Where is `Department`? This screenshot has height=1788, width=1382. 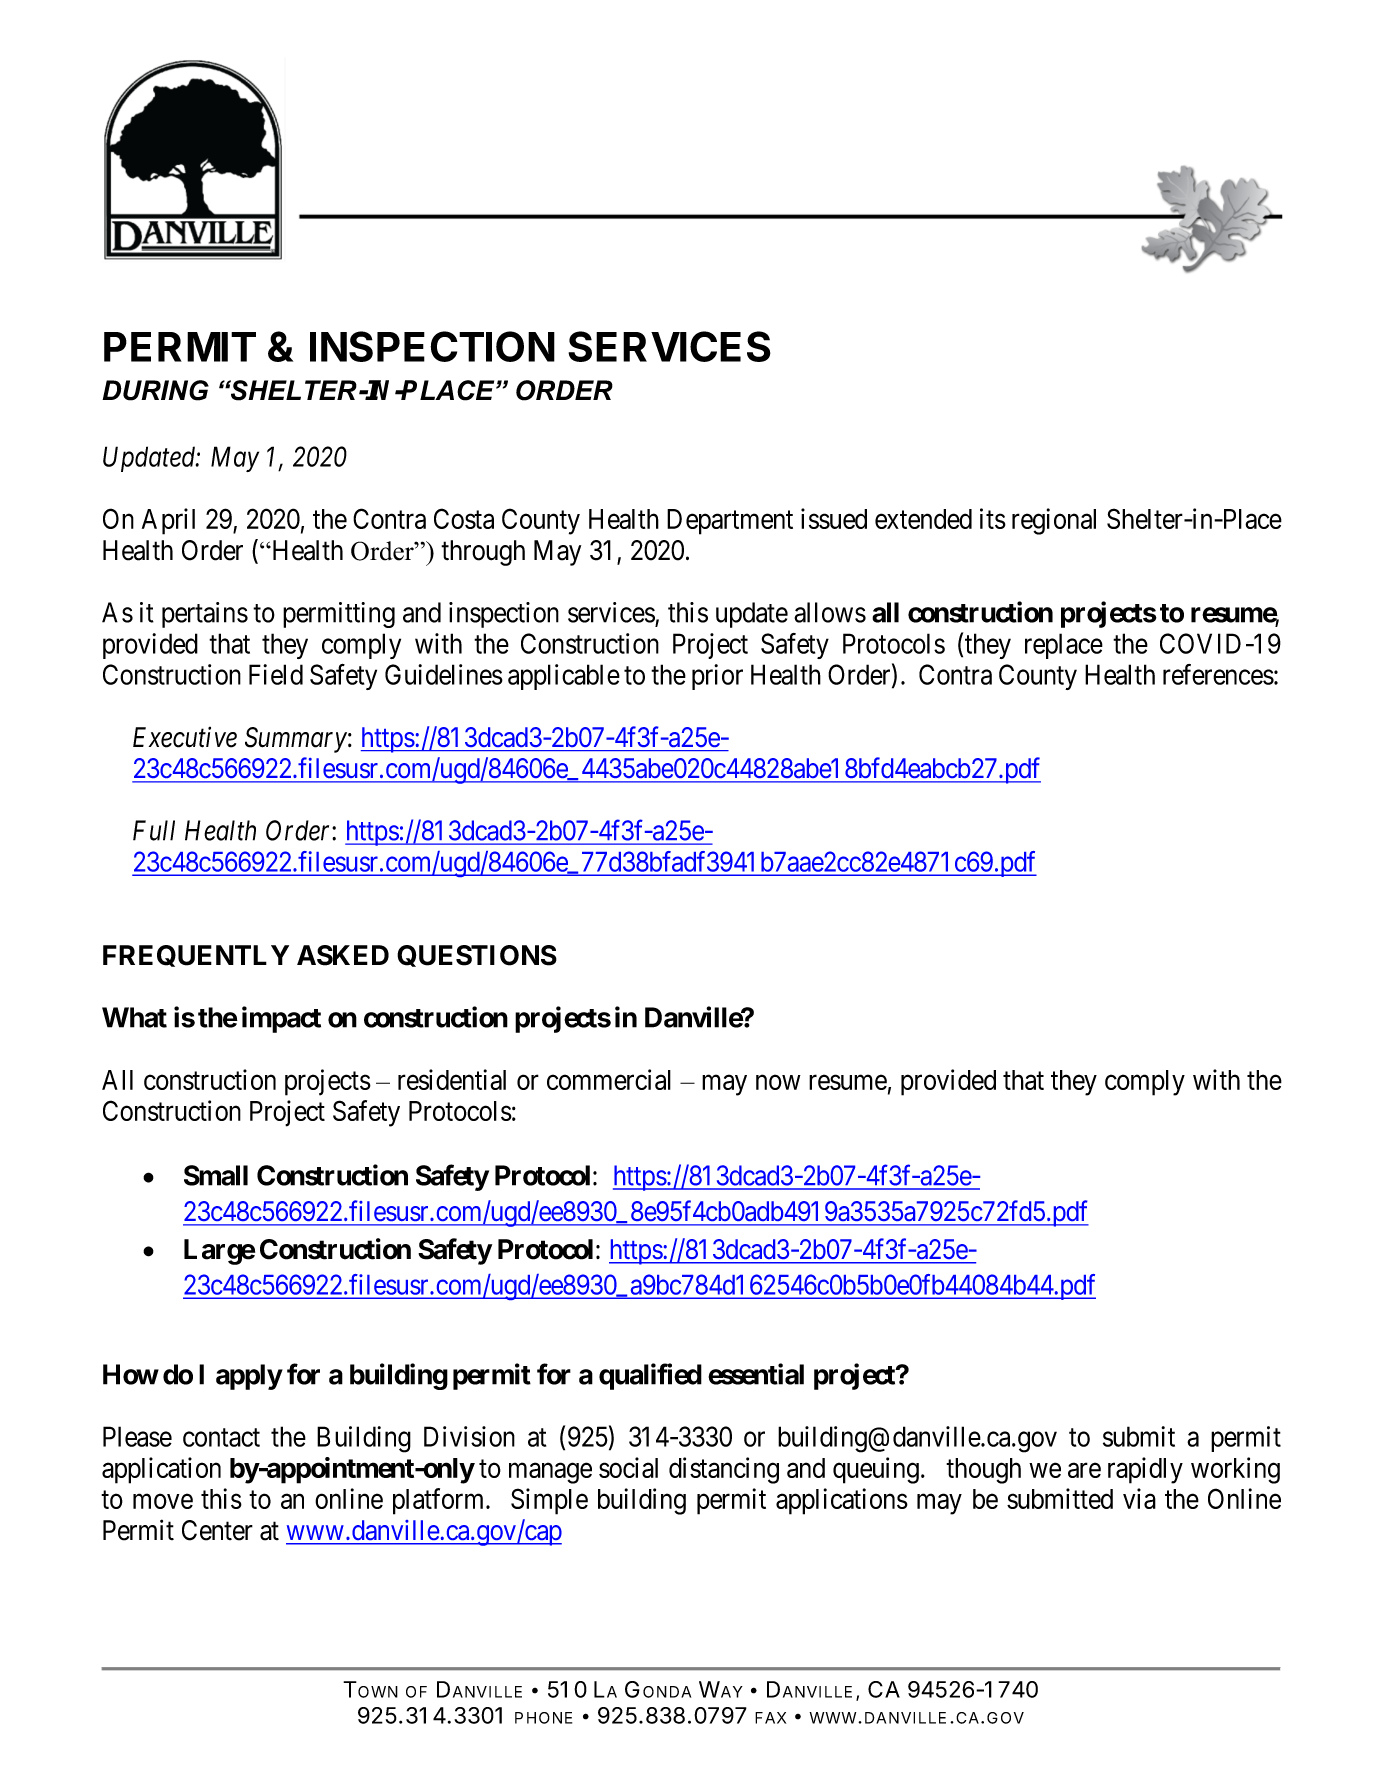 Department is located at coordinates (730, 522).
